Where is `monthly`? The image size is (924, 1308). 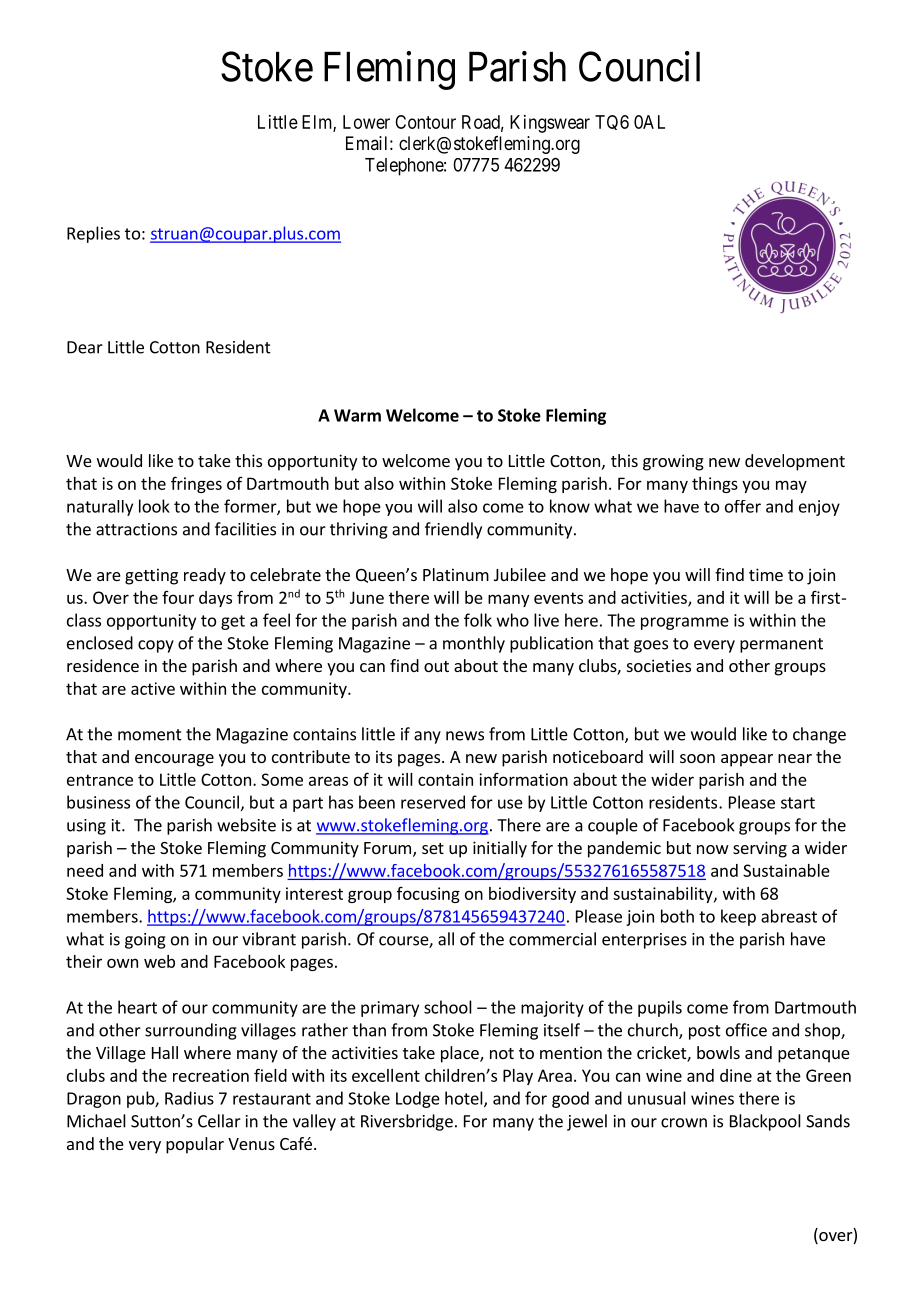
monthly is located at coordinates (474, 644).
